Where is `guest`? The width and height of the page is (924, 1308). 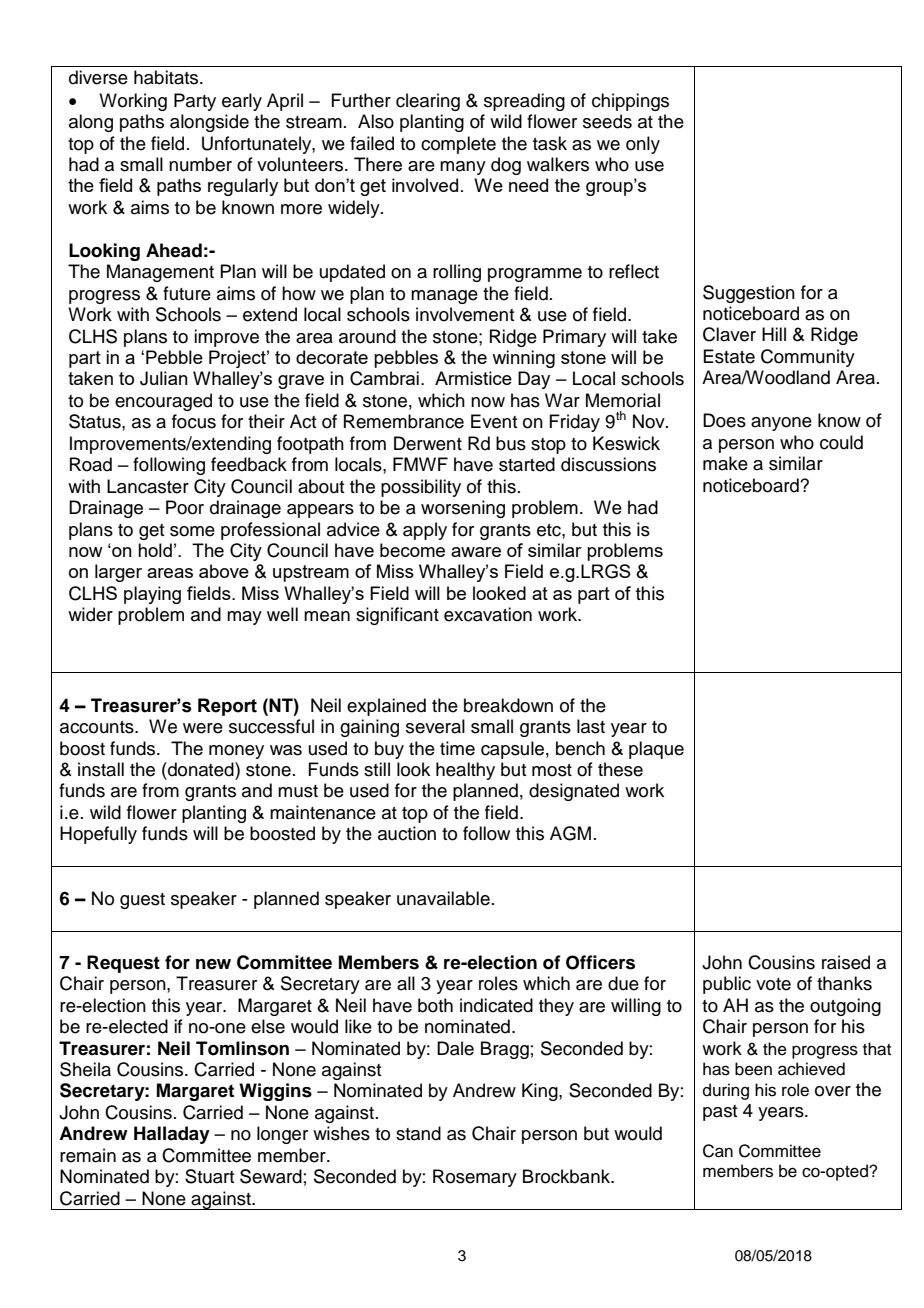 guest is located at coordinates (142, 901).
